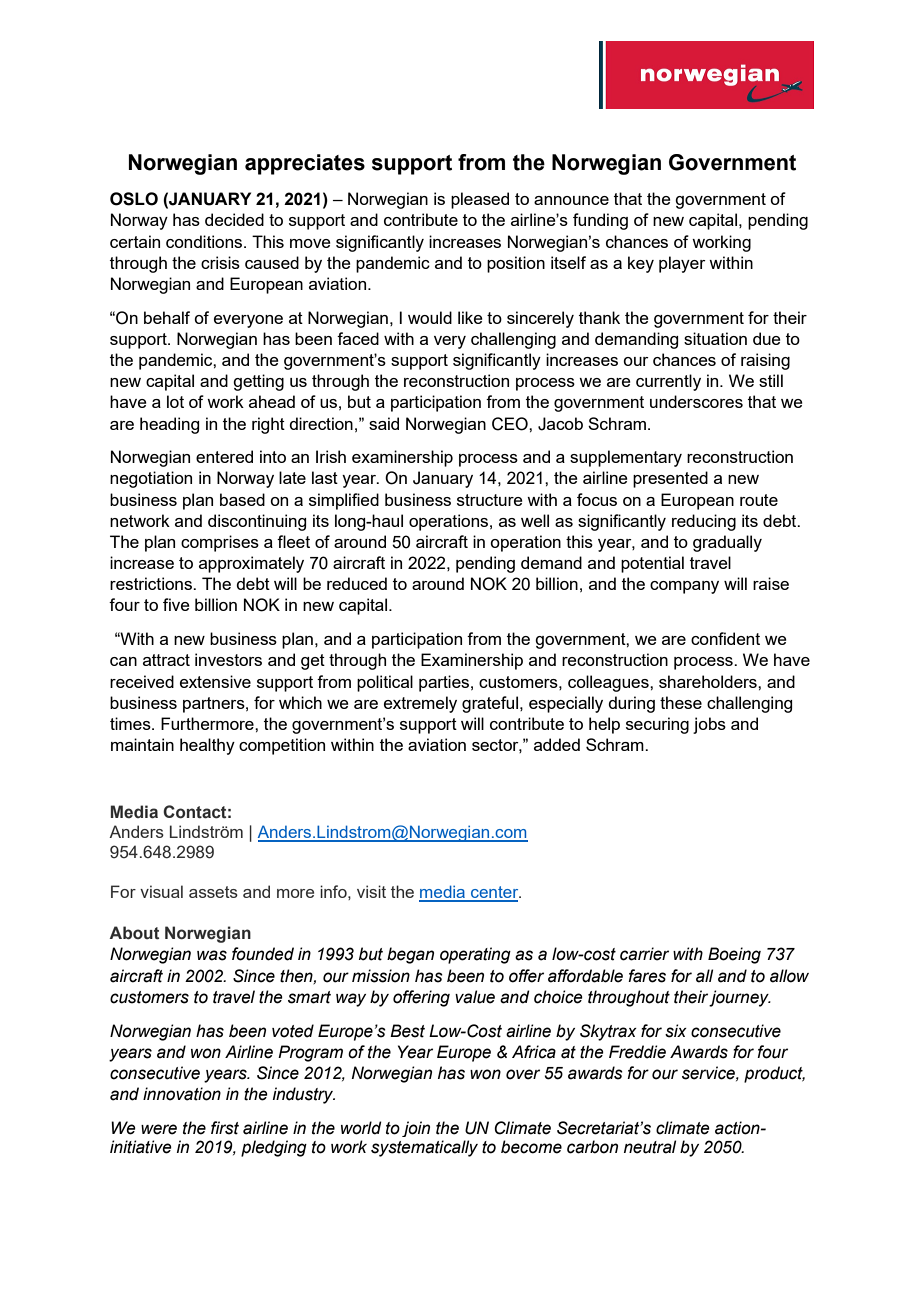  What do you see at coordinates (480, 200) in the page?
I see `pleased` at bounding box center [480, 200].
